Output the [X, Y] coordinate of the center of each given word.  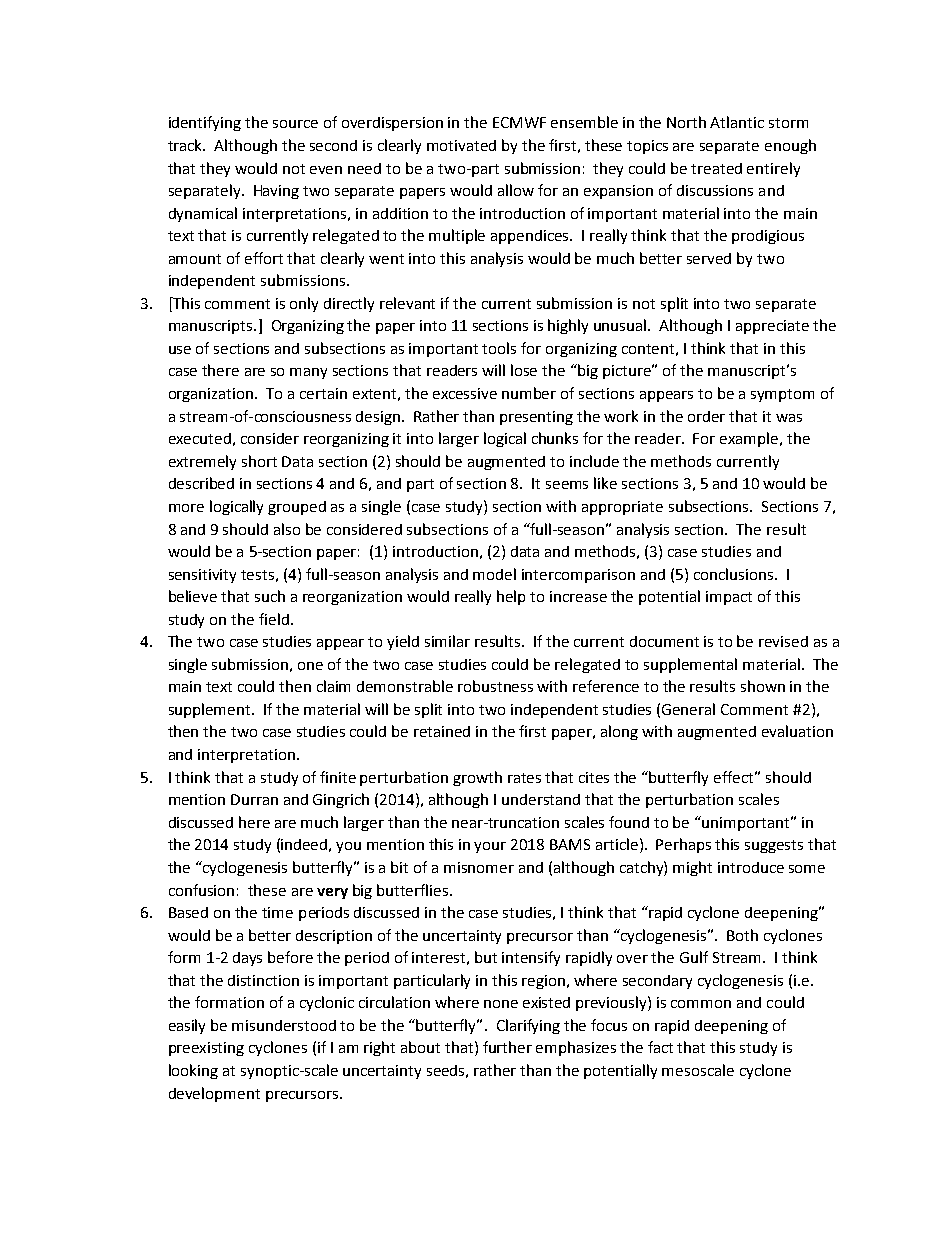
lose [524, 370]
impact [729, 598]
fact [660, 1047]
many [308, 373]
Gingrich [341, 800]
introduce [751, 867]
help [511, 597]
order [706, 416]
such [270, 596]
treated [716, 168]
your [490, 847]
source [295, 124]
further [507, 1047]
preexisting [206, 1049]
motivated [461, 145]
